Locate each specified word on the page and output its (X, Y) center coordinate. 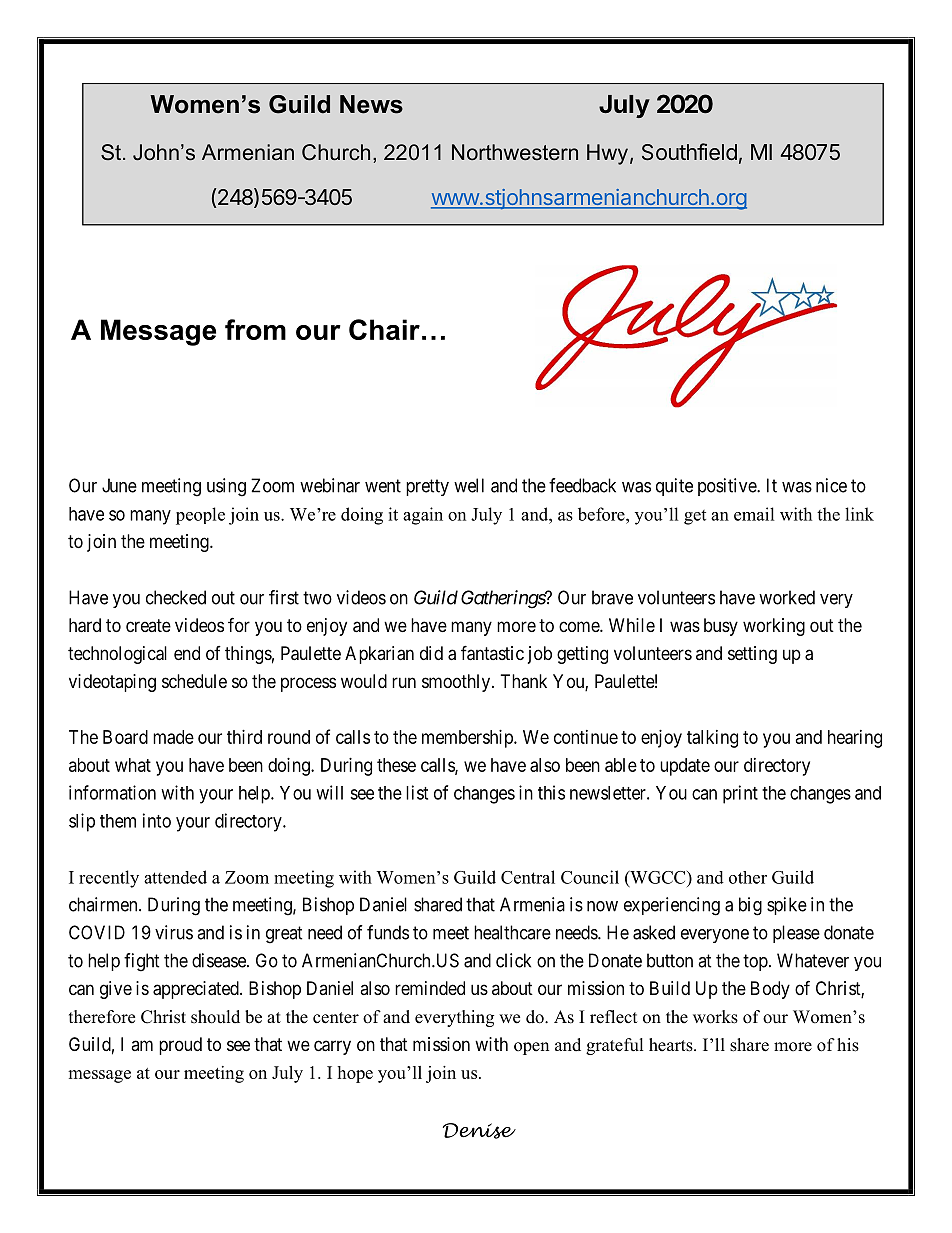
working (774, 627)
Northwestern (515, 152)
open (531, 1048)
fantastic (492, 653)
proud (180, 1046)
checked (176, 597)
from (255, 329)
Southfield (689, 152)
